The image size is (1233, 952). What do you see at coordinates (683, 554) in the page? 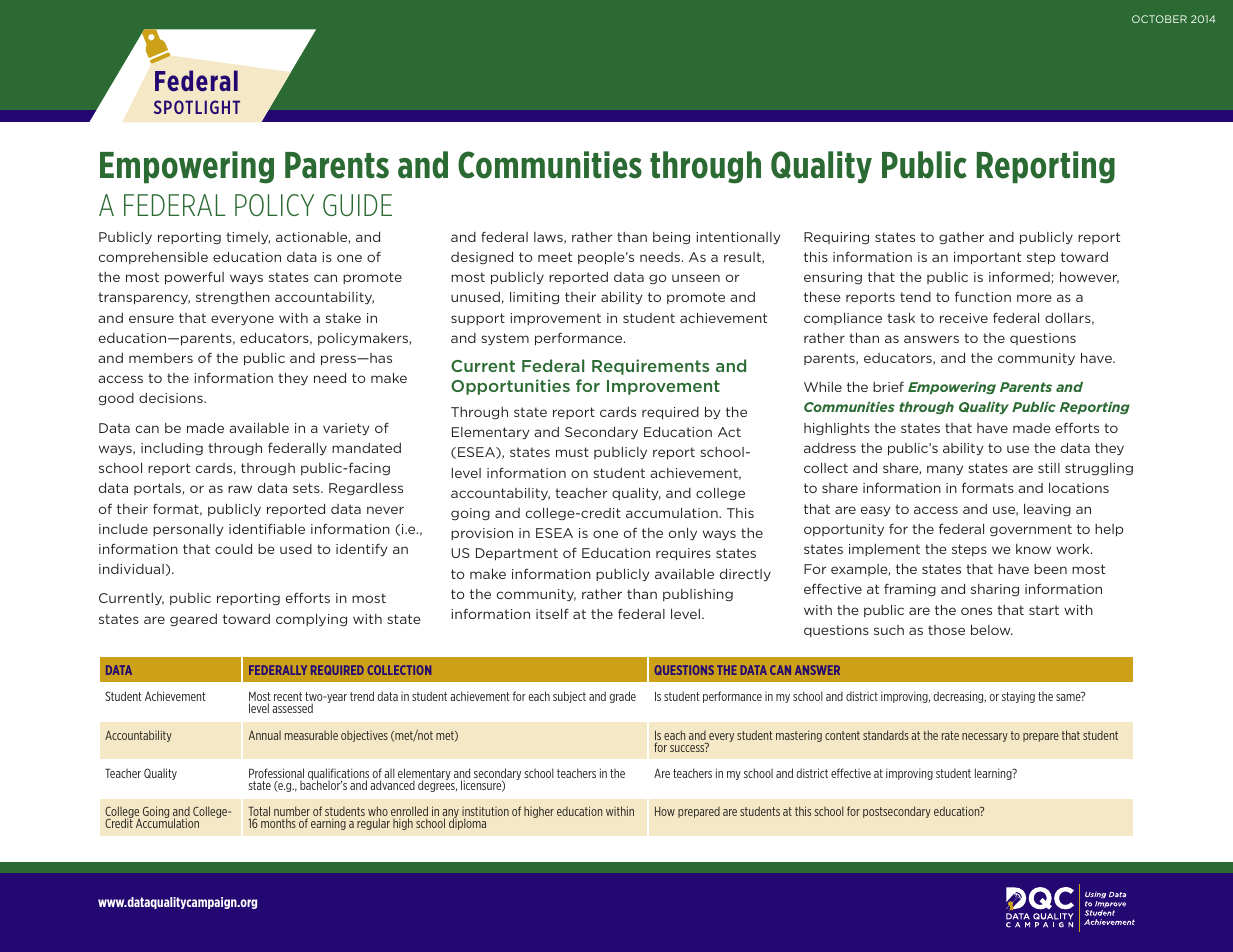
I see `requires` at bounding box center [683, 554].
